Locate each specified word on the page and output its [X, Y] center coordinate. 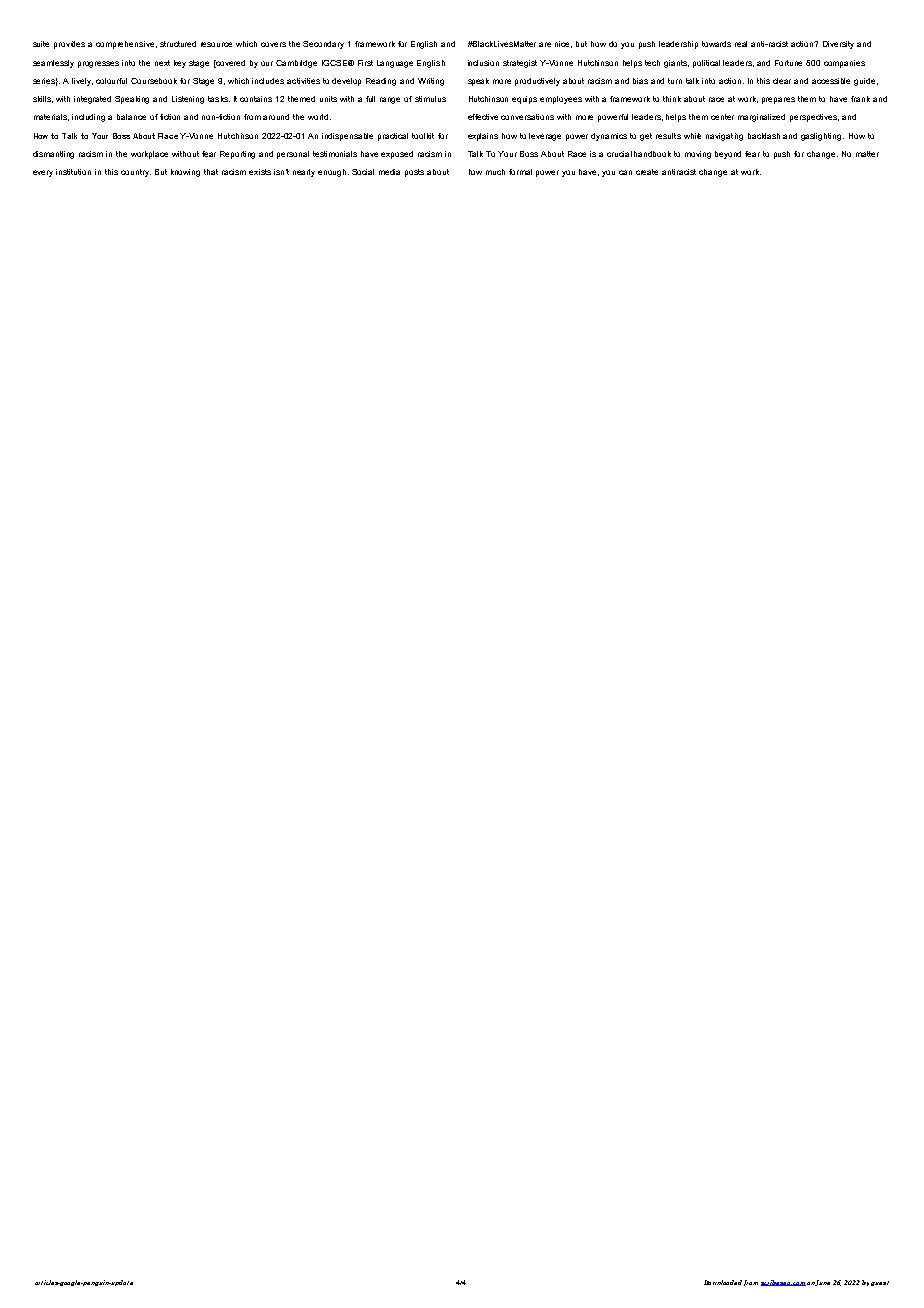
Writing [431, 82]
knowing [185, 173]
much [495, 172]
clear [782, 81]
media [389, 172]
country [136, 173]
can [625, 172]
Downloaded [723, 1282]
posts [414, 173]
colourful [111, 81]
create [647, 172]
